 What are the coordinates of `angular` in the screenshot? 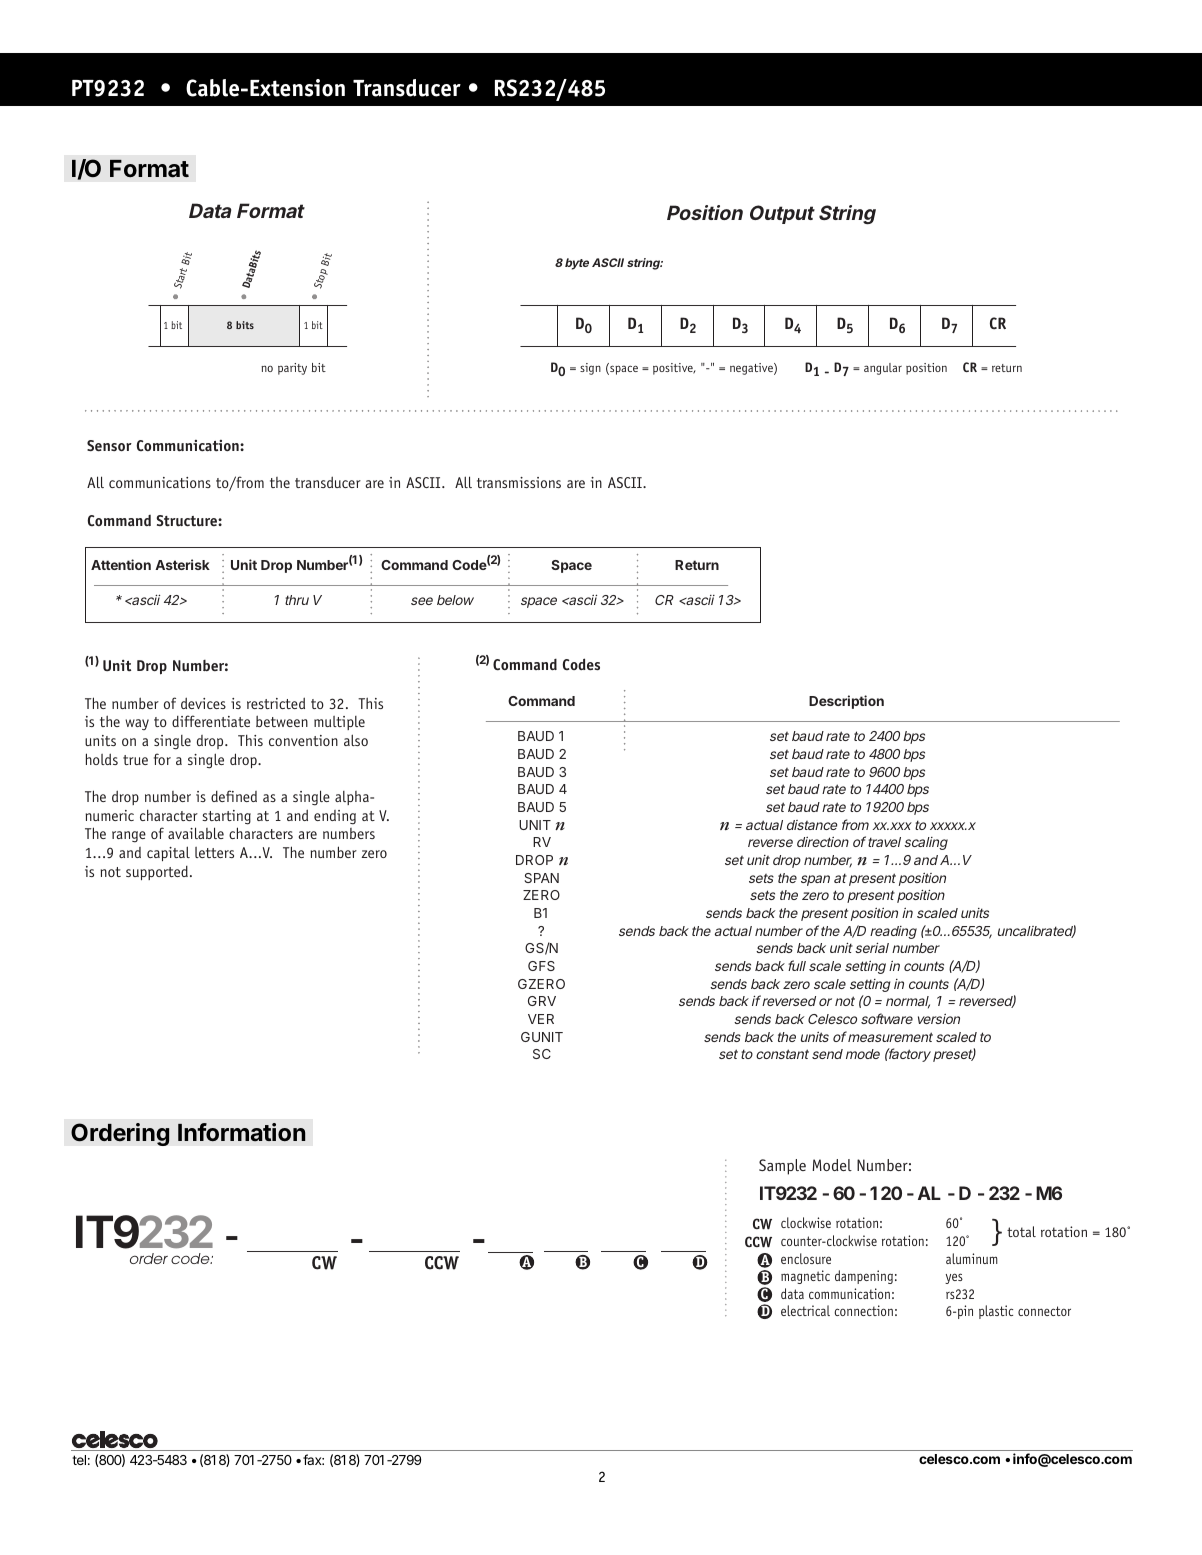 It's located at (883, 369).
